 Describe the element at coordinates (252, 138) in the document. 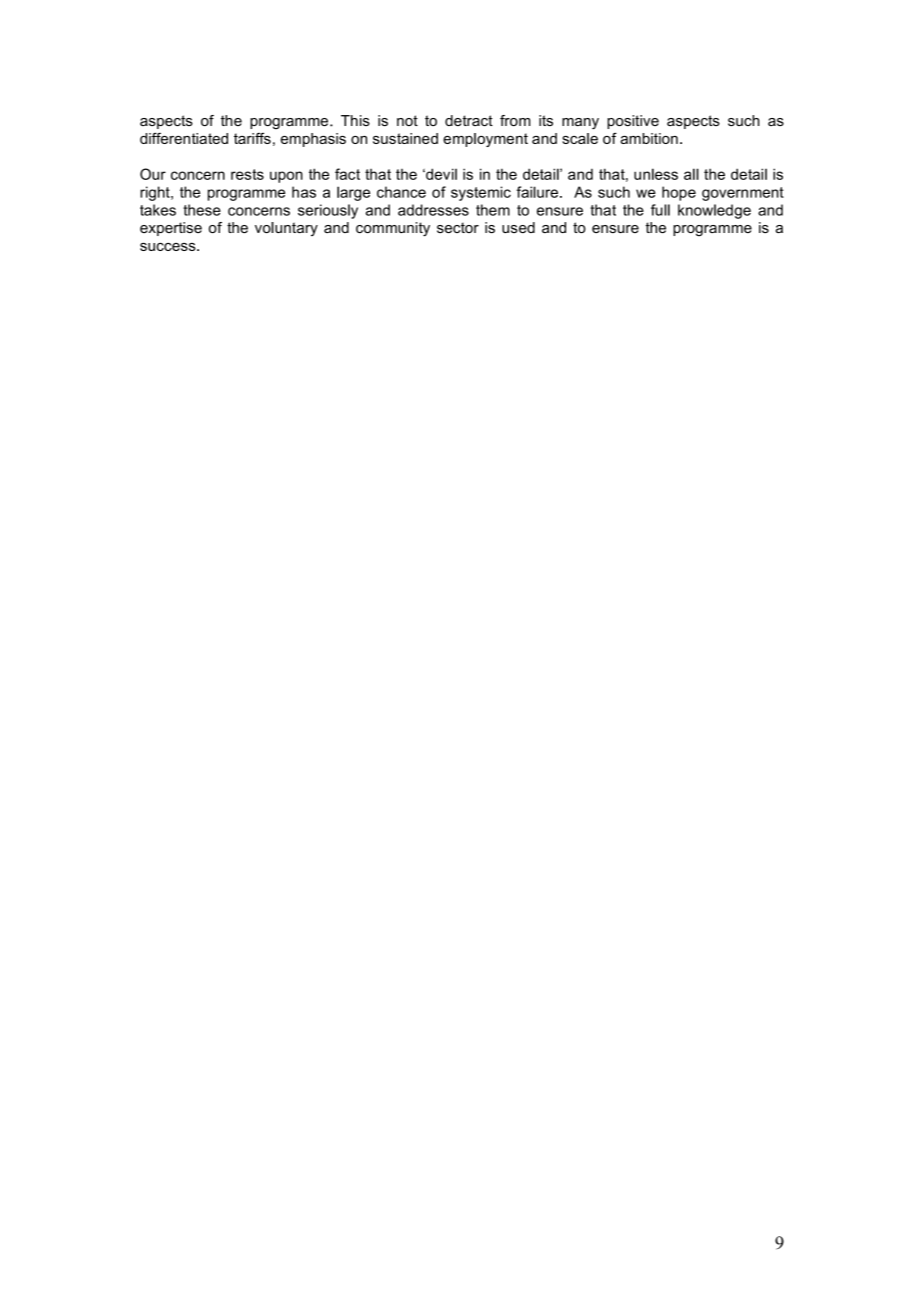

I see `tariffs` at that location.
